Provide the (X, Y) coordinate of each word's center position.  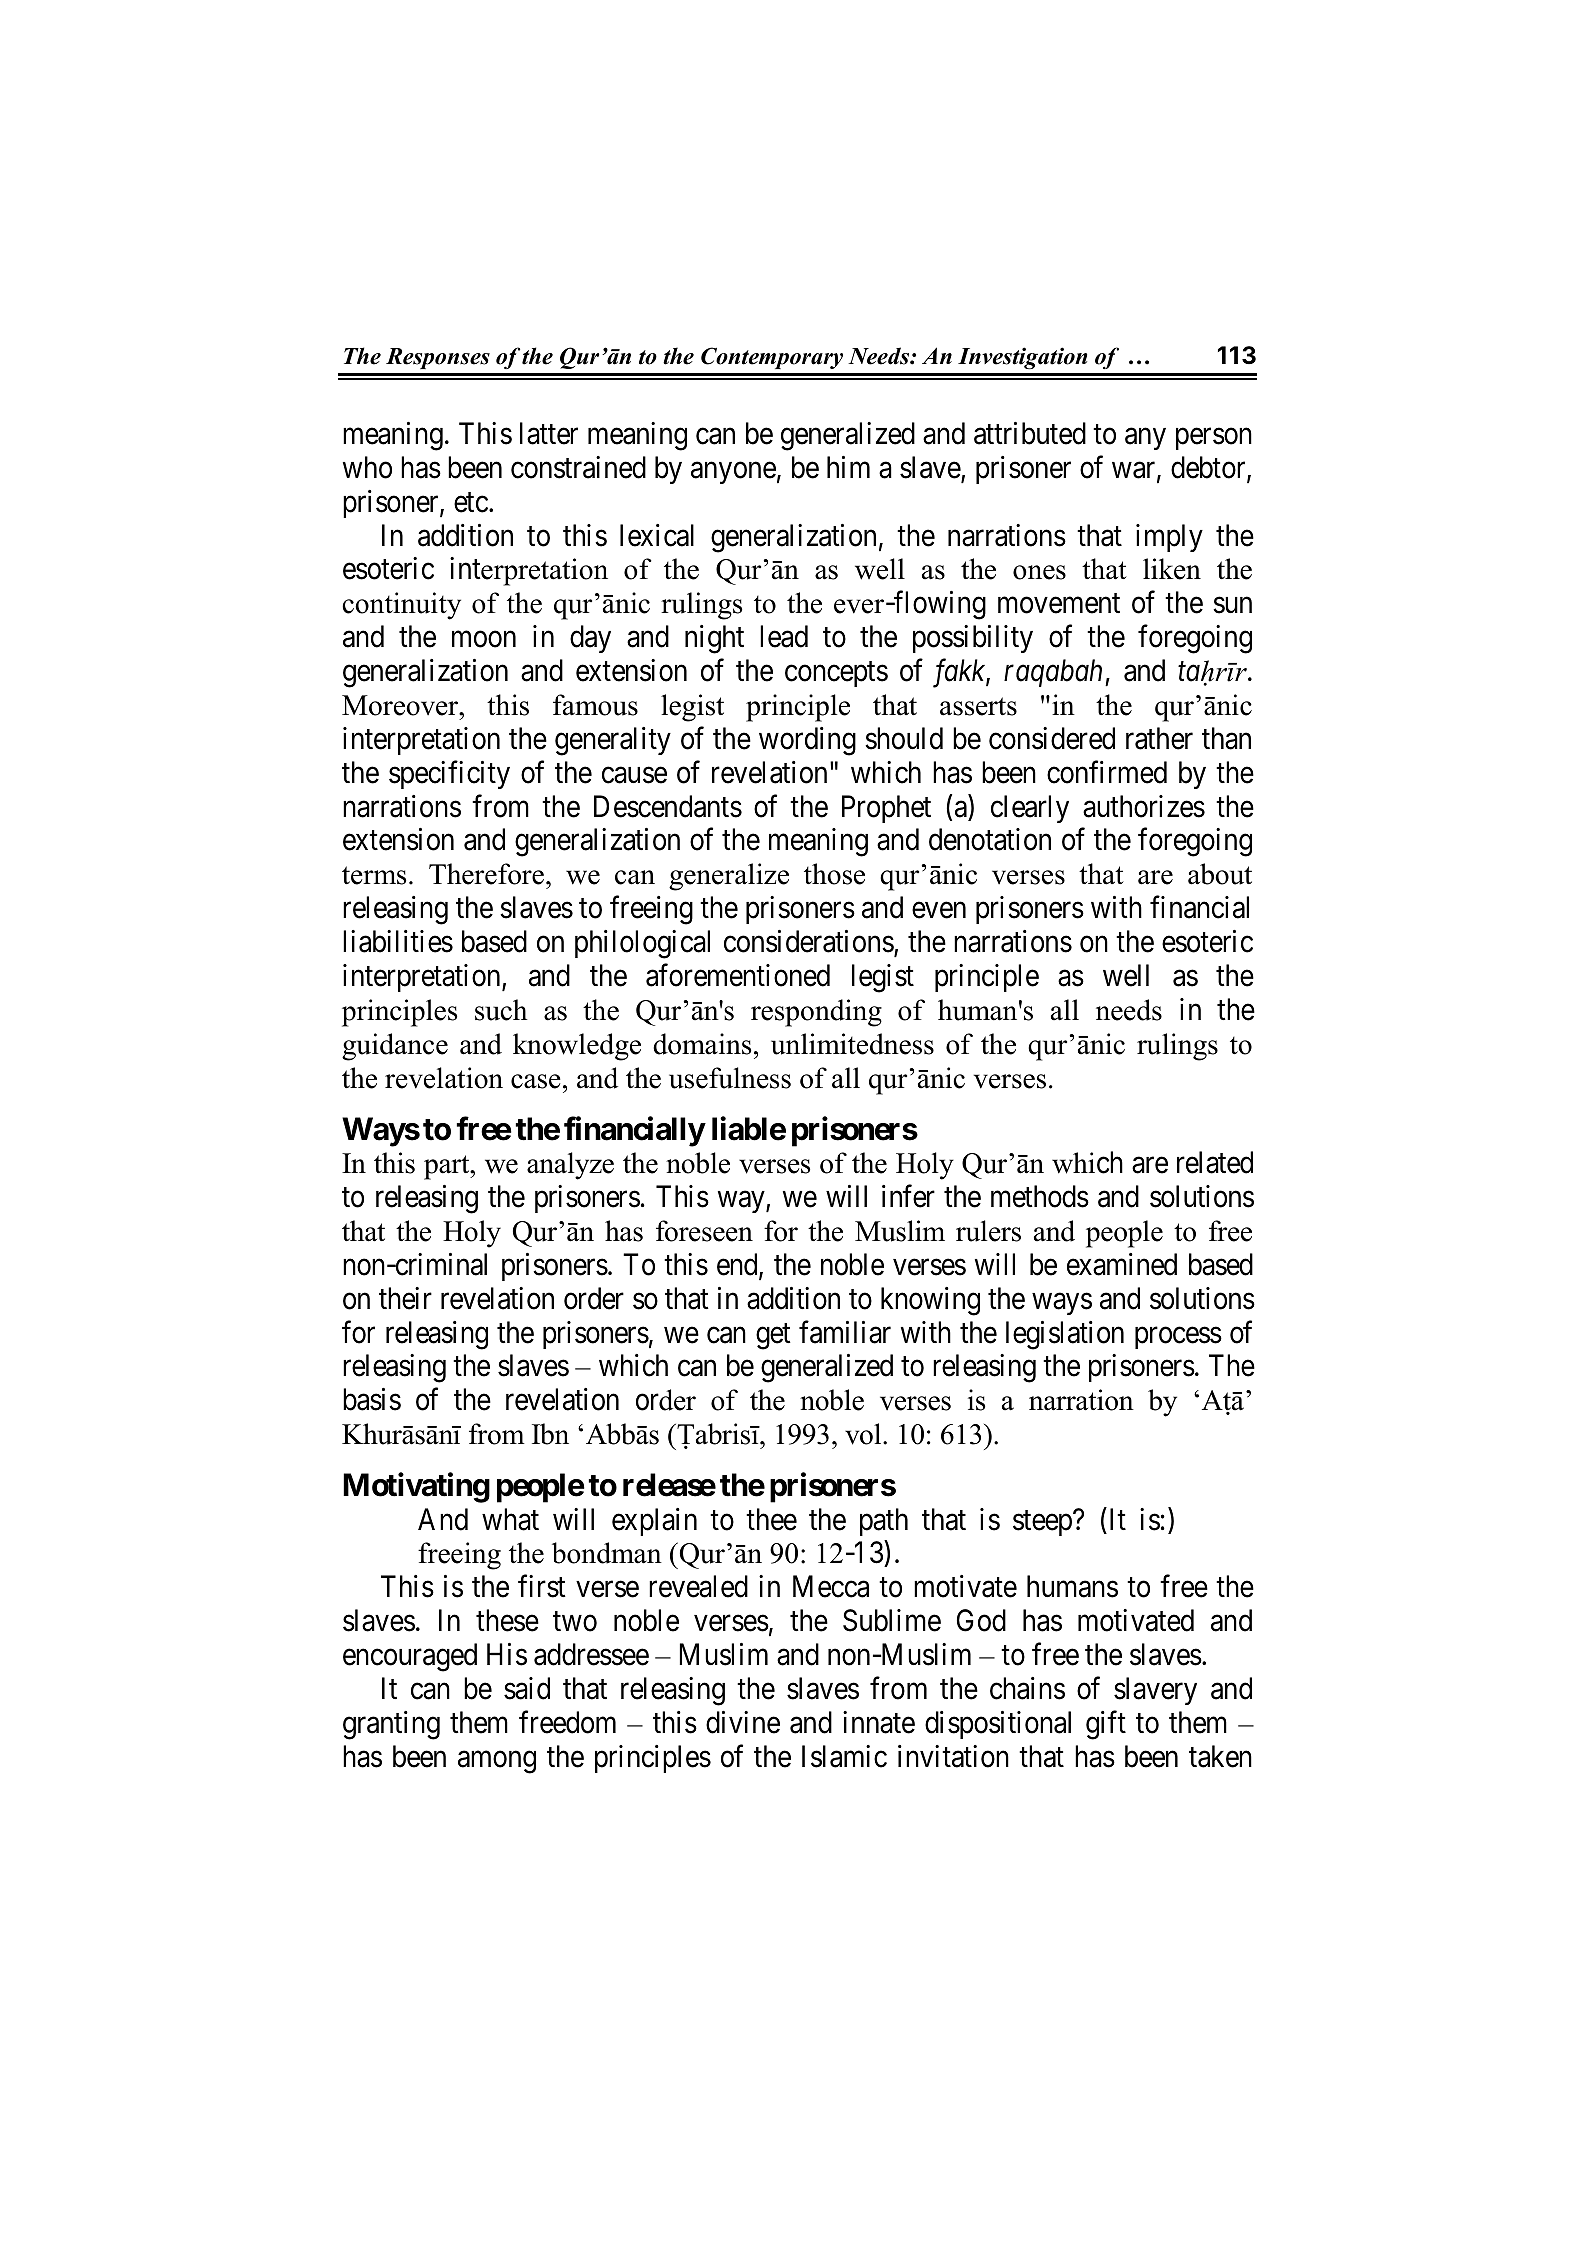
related (1215, 1162)
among (497, 1762)
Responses (438, 358)
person (1214, 439)
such (501, 1010)
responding (816, 1013)
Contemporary (772, 358)
